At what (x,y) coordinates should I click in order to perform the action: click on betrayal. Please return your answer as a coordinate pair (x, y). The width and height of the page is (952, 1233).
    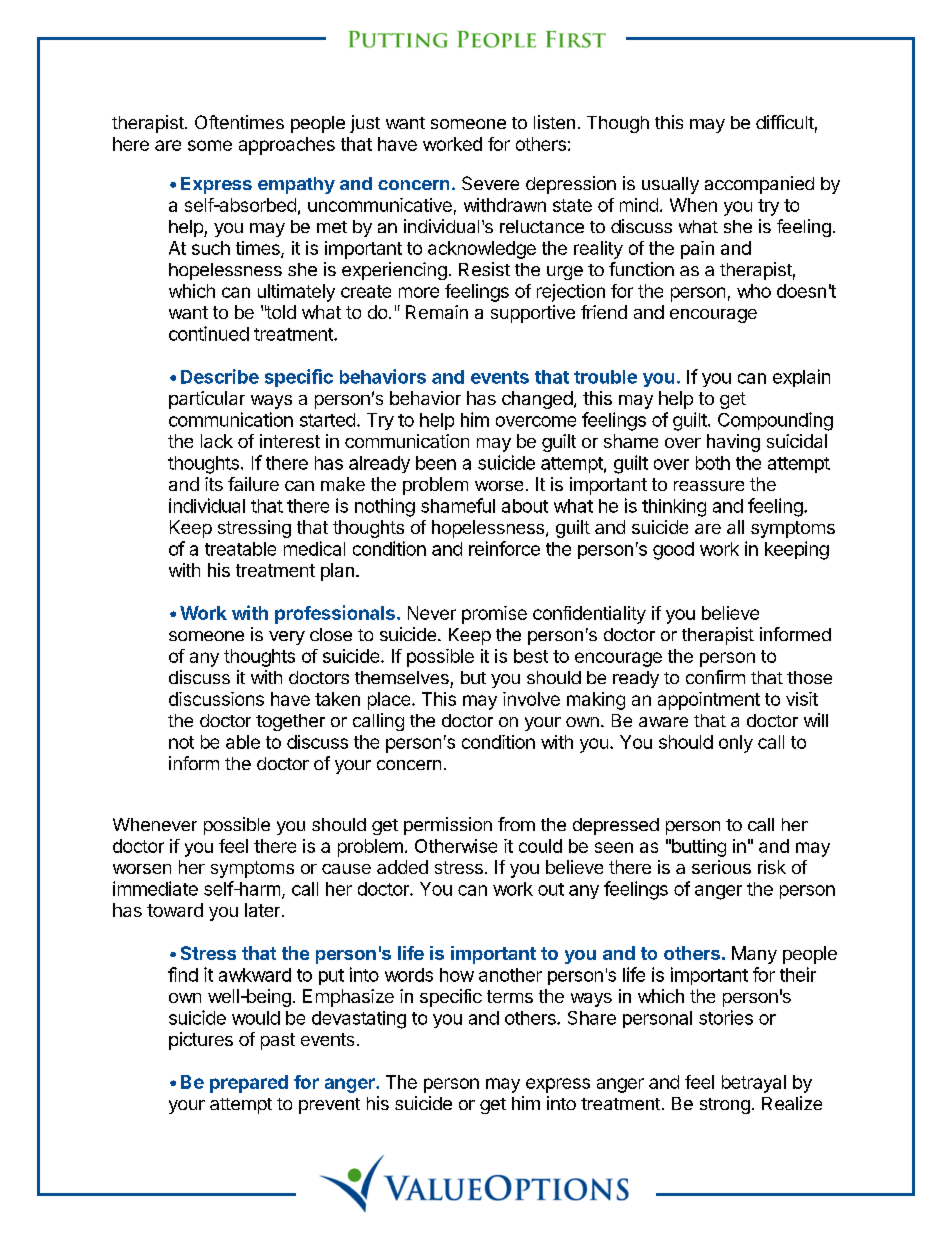
    Looking at the image, I should click on (754, 1084).
